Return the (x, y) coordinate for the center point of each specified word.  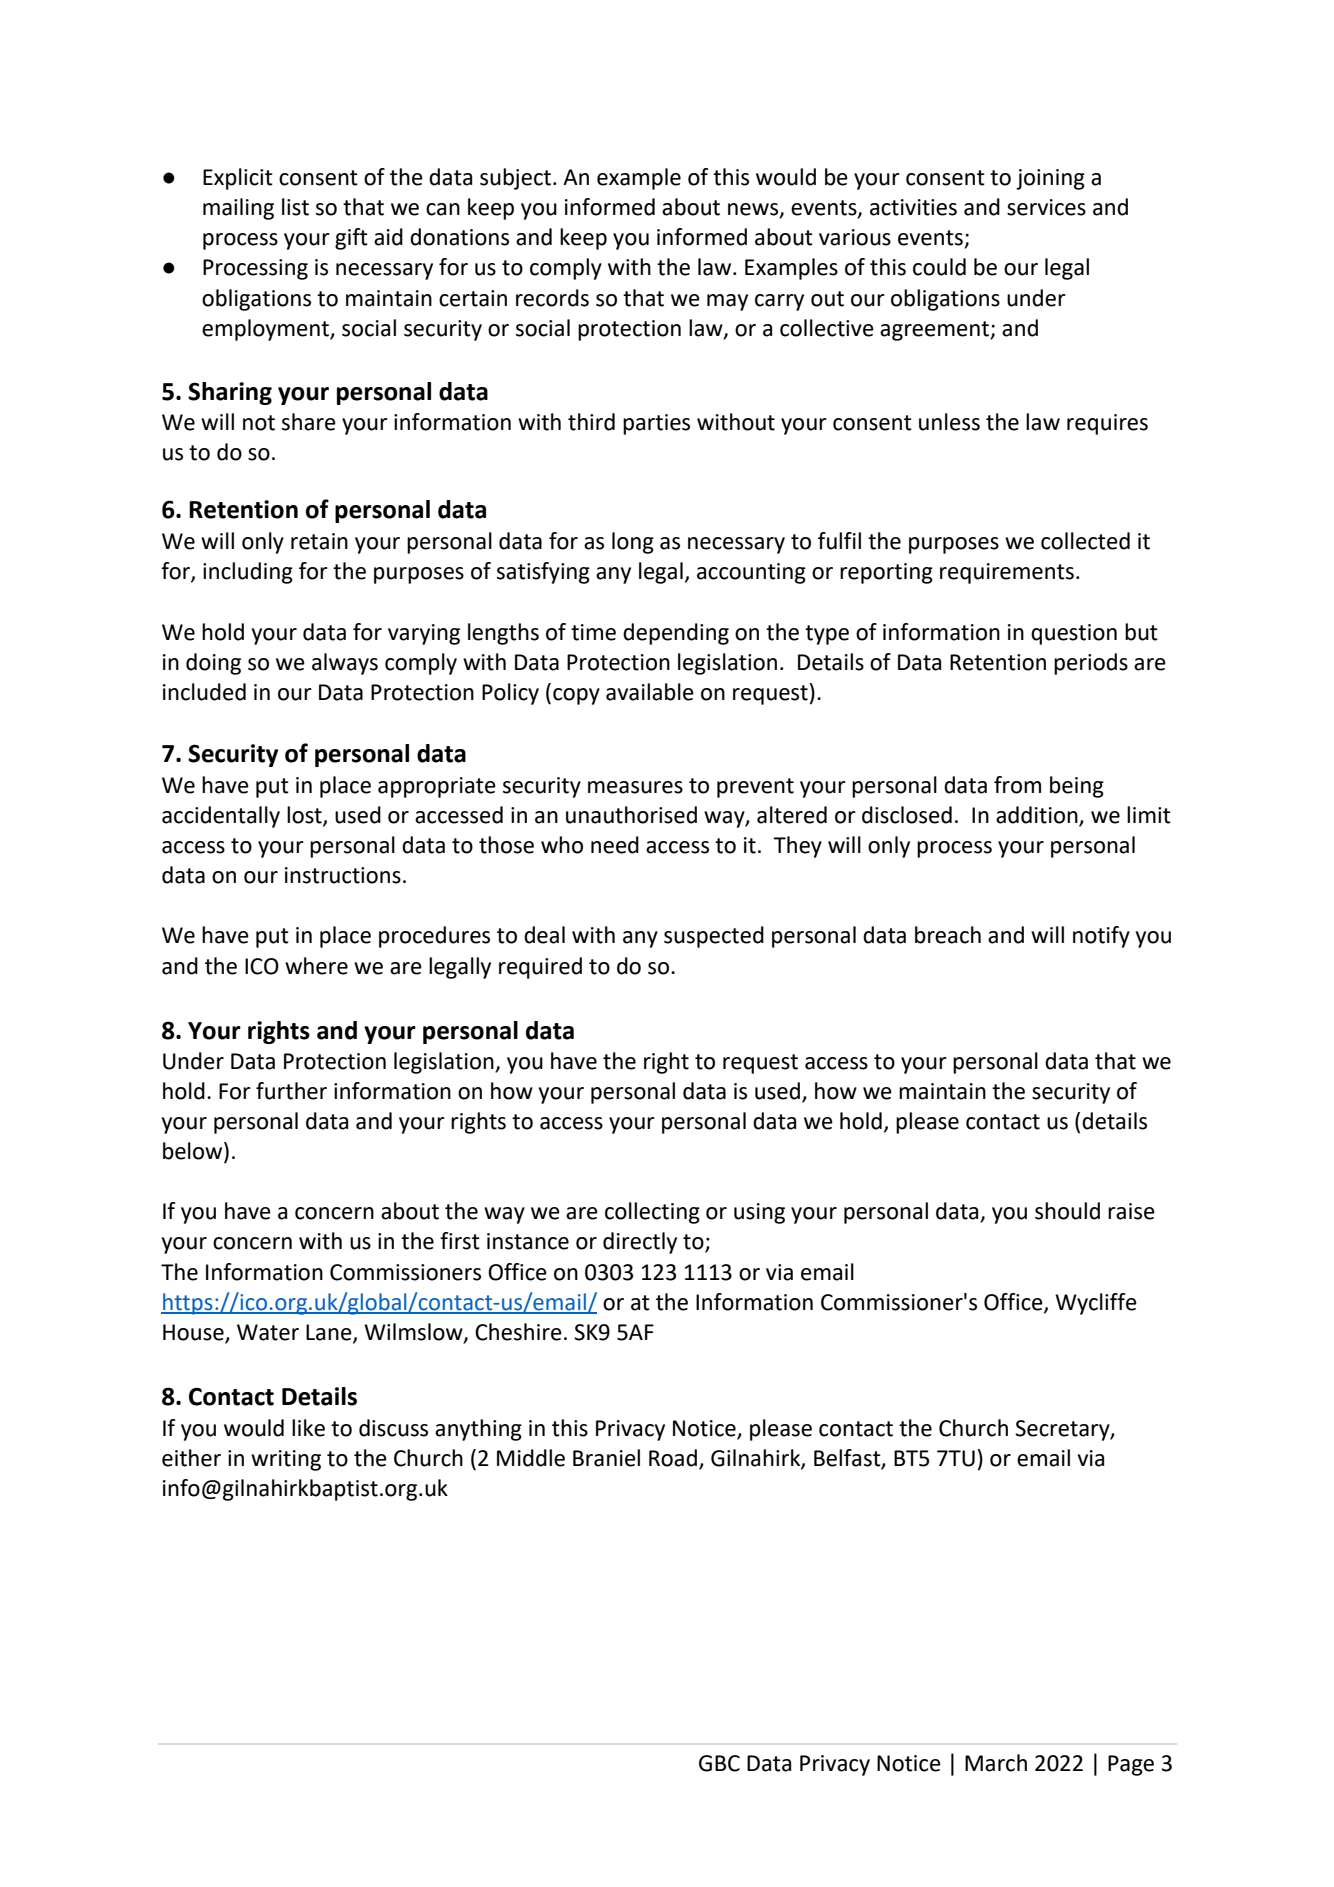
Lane (330, 1333)
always (345, 664)
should (1067, 1211)
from (1017, 785)
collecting (652, 1213)
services (1046, 207)
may (727, 302)
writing (286, 1460)
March (996, 1763)
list (295, 207)
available (650, 692)
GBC (719, 1763)
